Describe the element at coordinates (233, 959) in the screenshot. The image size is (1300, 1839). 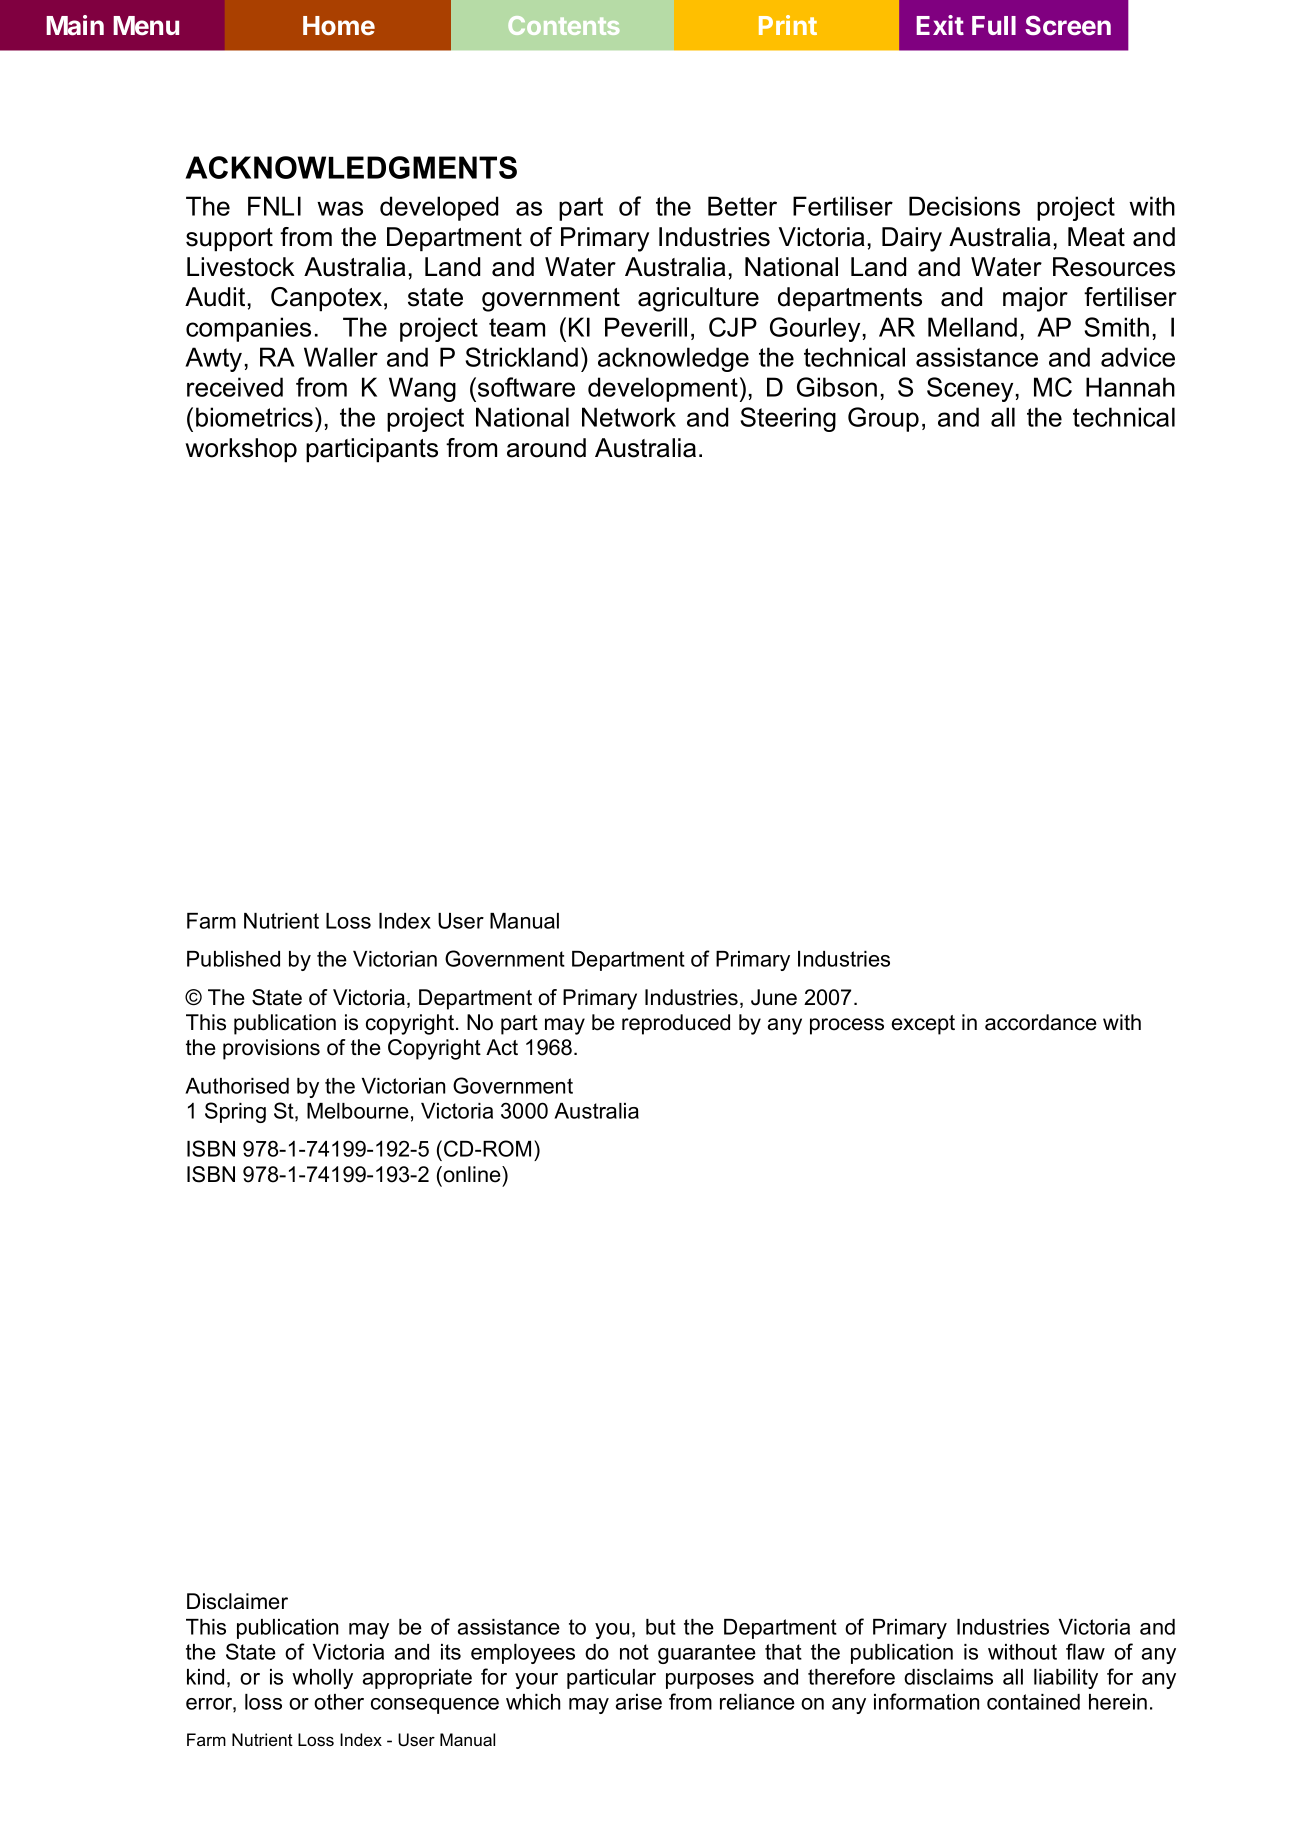
I see `Published` at that location.
